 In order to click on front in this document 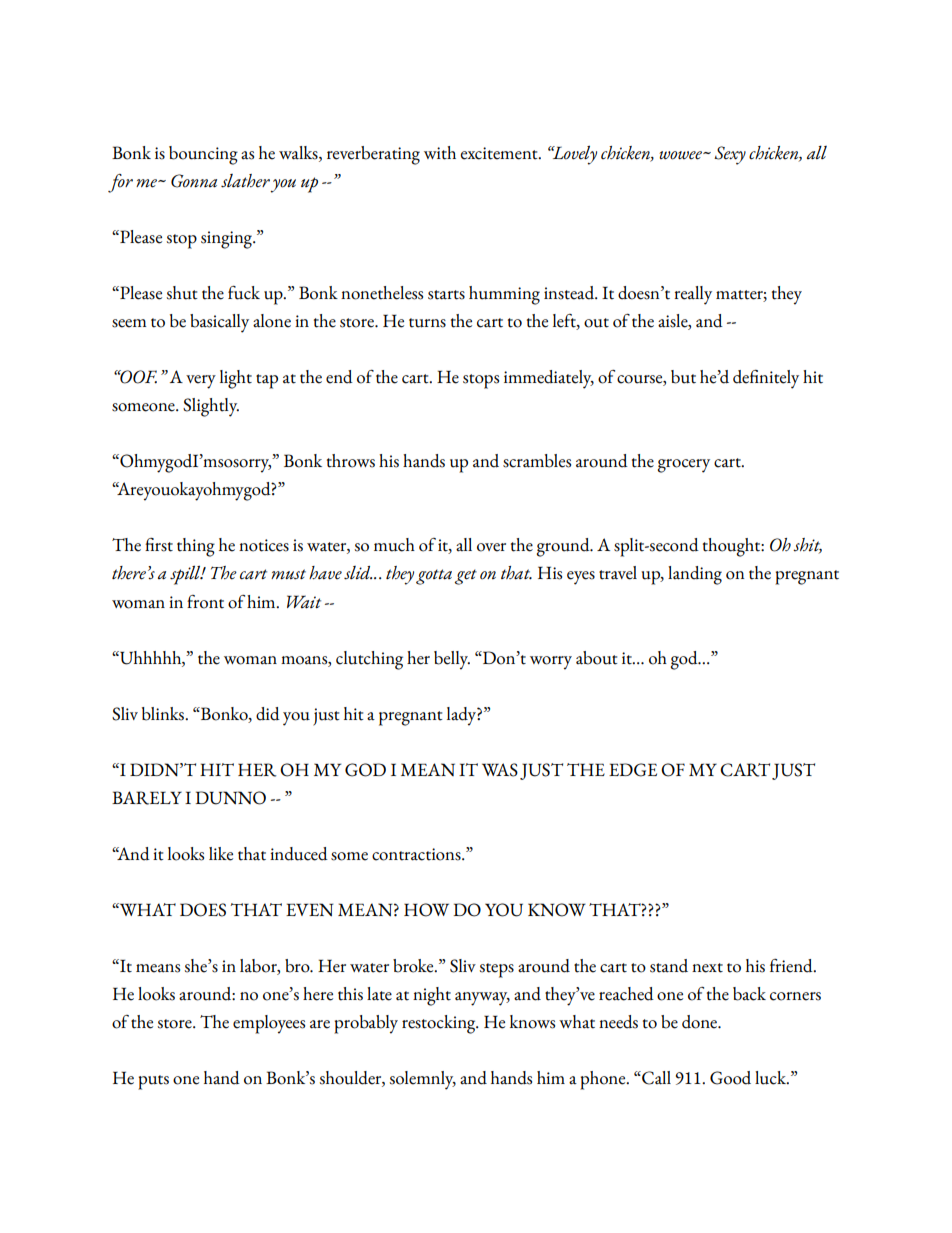, I will do `click(205, 602)`.
